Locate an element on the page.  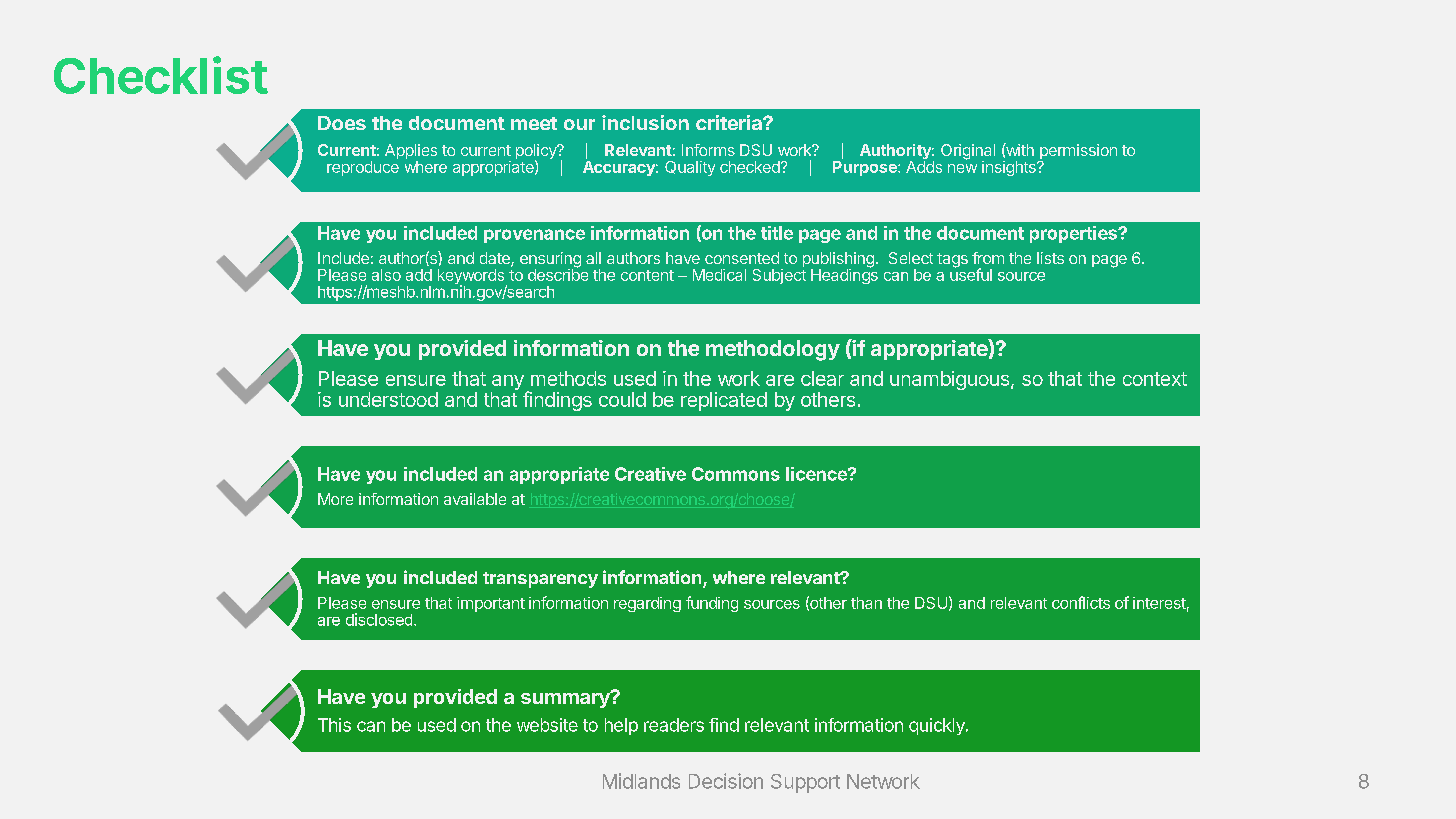
useful is located at coordinates (971, 273).
